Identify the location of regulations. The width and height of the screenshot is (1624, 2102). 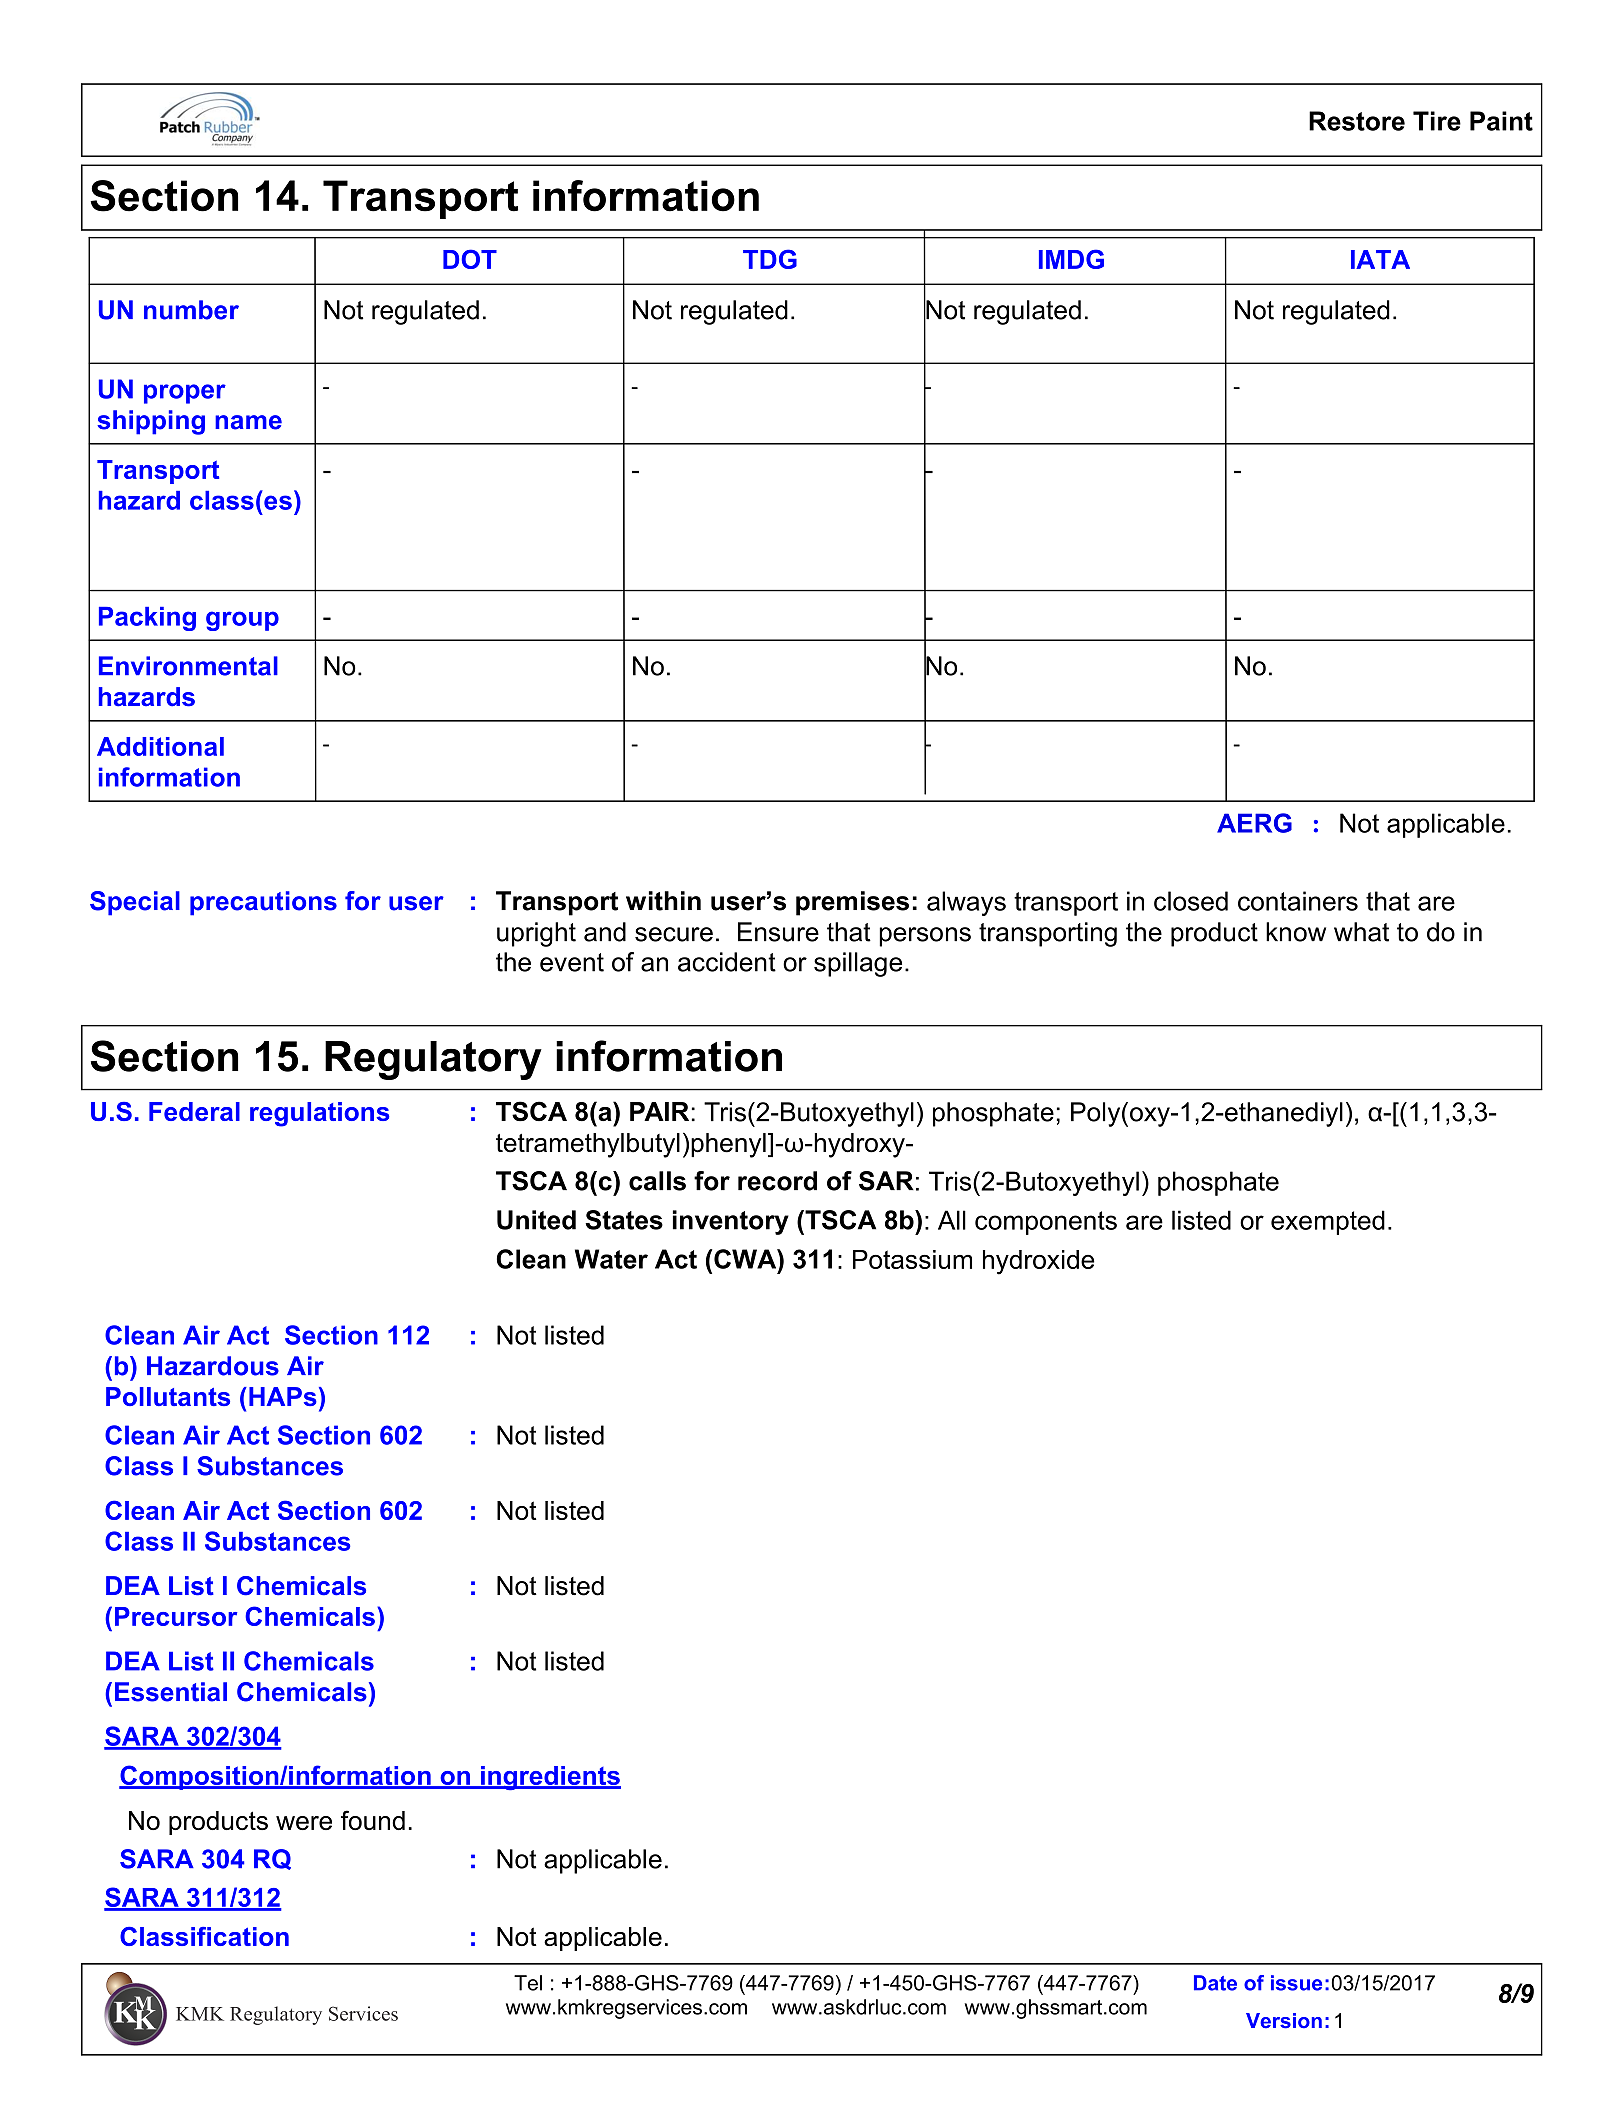
(319, 1114).
